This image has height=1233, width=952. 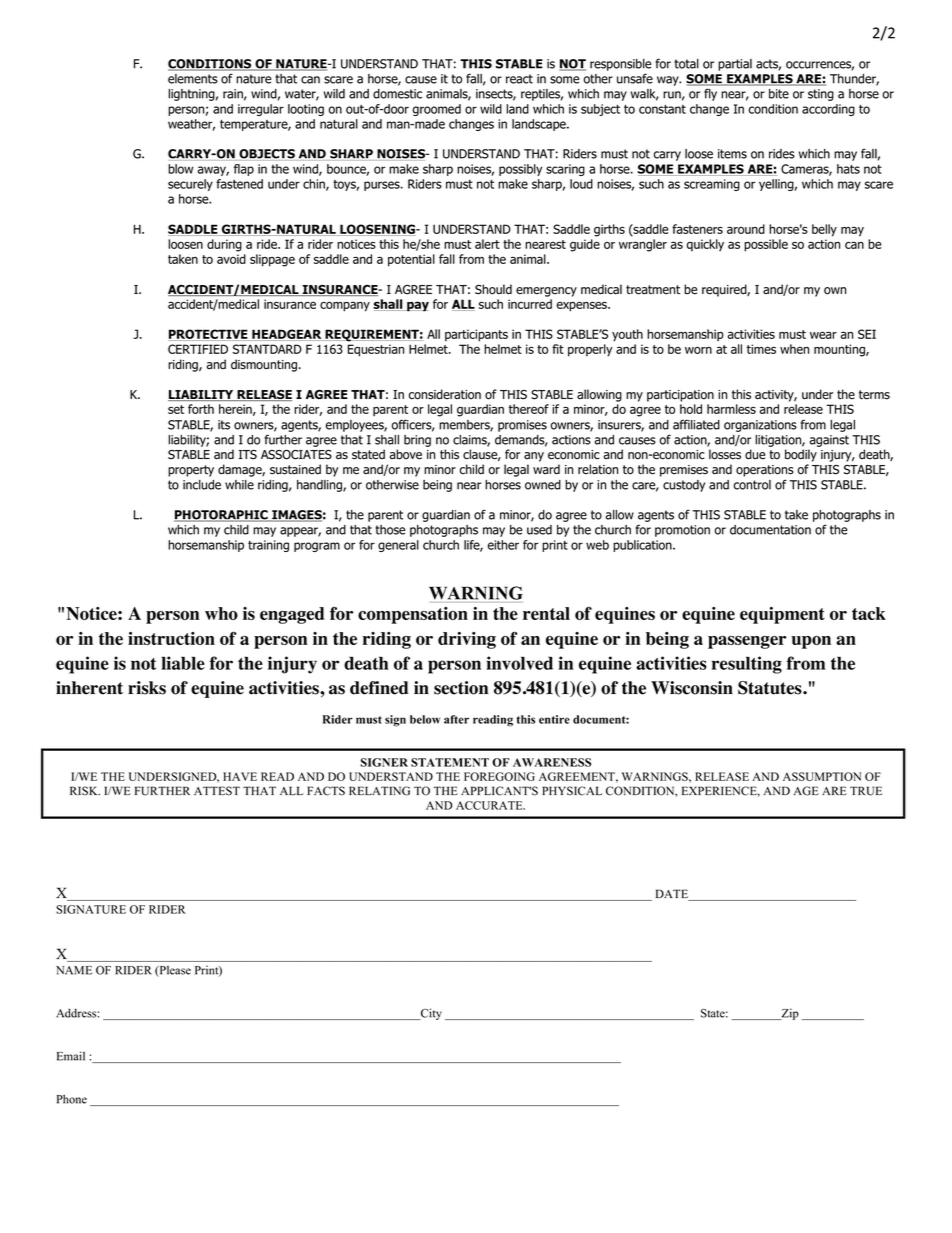 What do you see at coordinates (71, 1056) in the image?
I see `Email` at bounding box center [71, 1056].
